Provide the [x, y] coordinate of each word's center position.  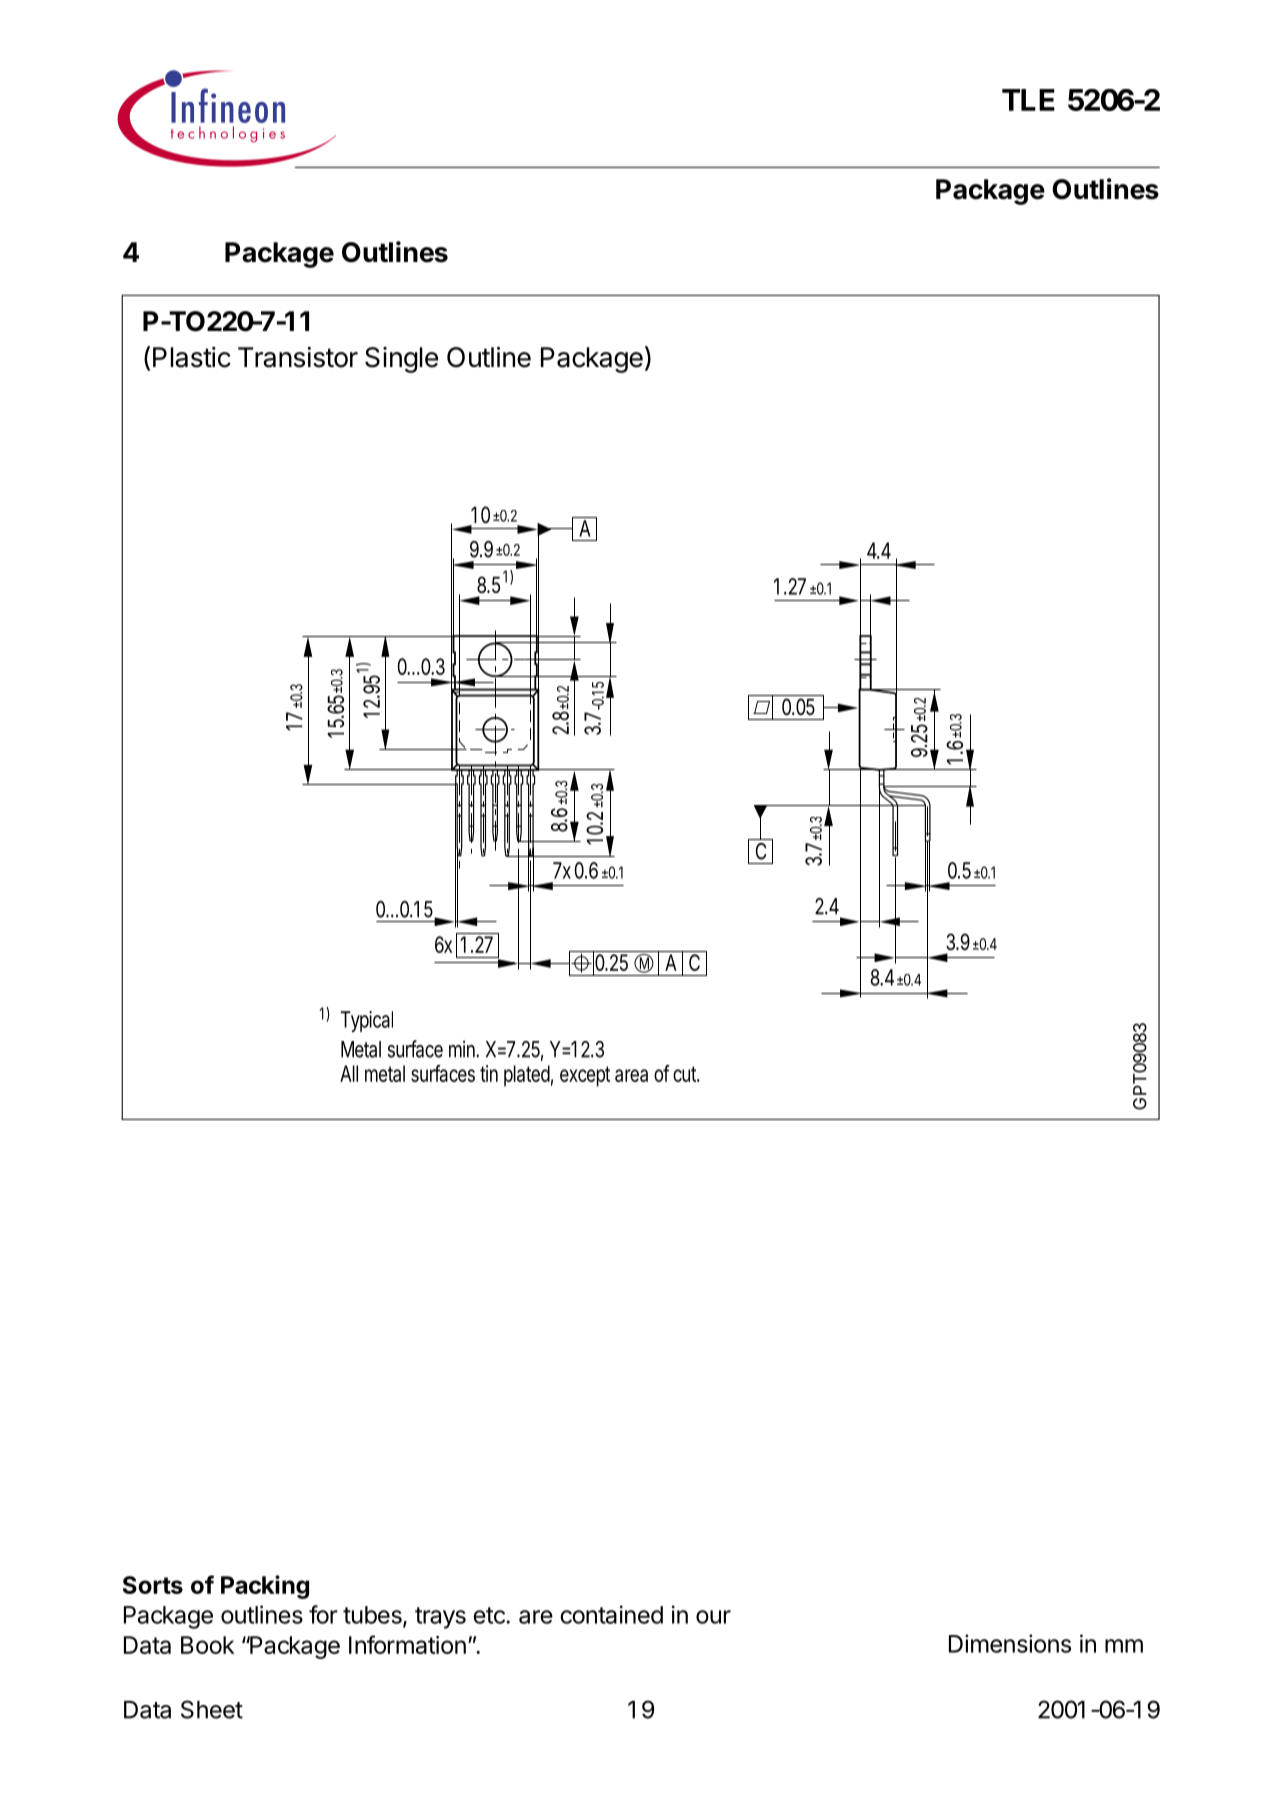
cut [685, 1074]
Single [401, 360]
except [585, 1076]
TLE [1028, 100]
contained [611, 1614]
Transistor [298, 357]
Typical [367, 1021]
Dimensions [1010, 1643]
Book [207, 1645]
